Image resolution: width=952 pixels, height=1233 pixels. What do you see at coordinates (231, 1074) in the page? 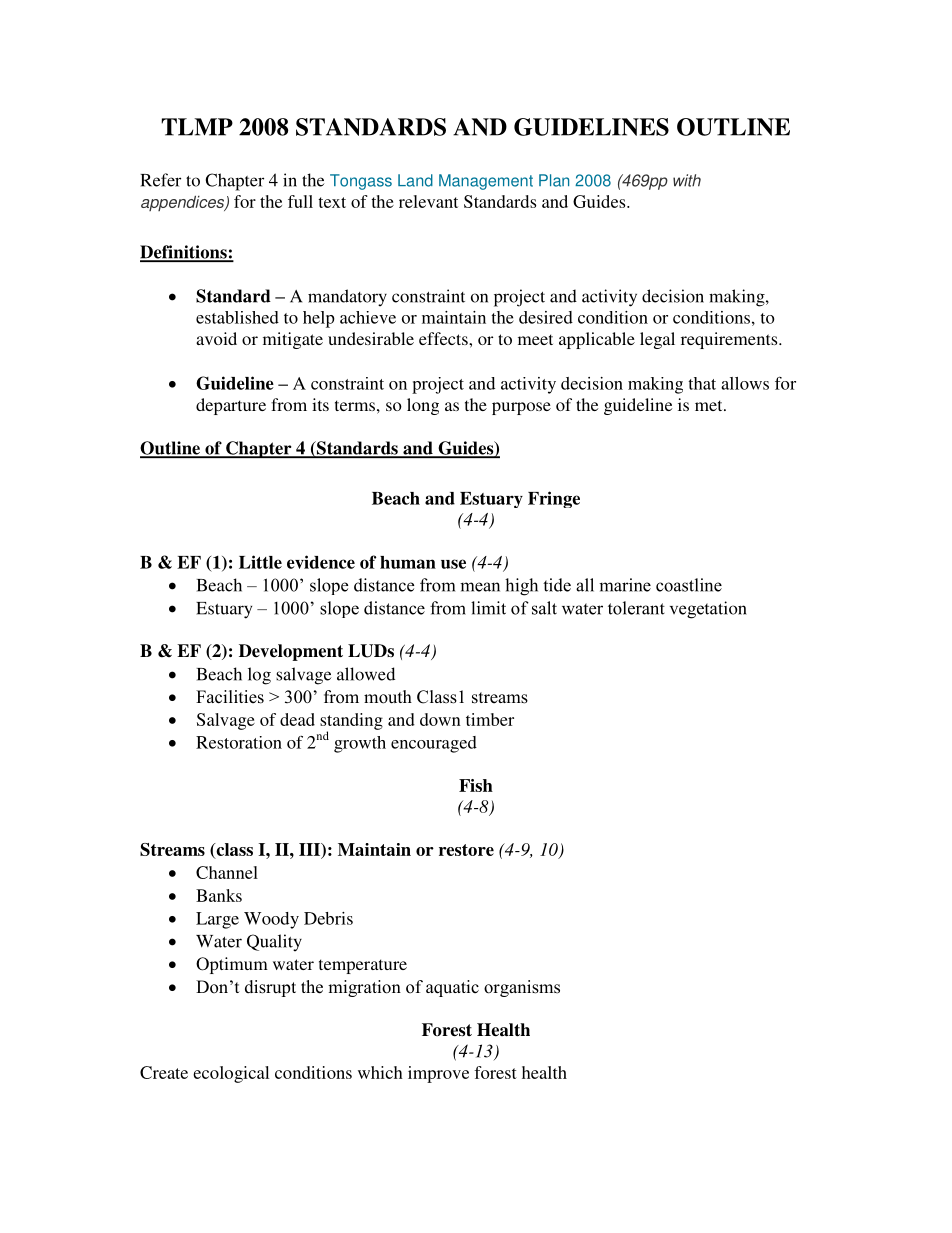
I see `ecological` at bounding box center [231, 1074].
